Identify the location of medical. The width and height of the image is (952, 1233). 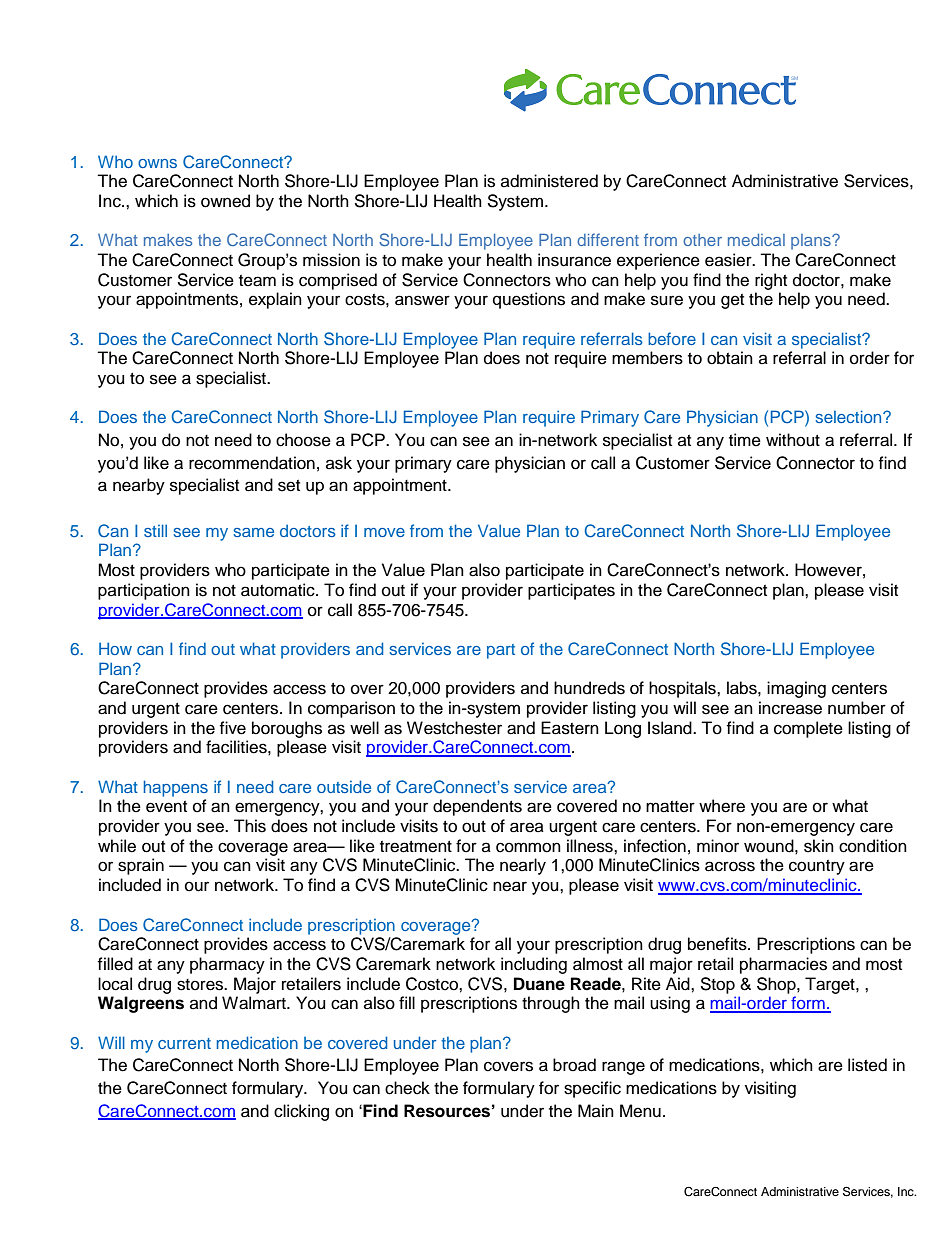
(756, 240).
